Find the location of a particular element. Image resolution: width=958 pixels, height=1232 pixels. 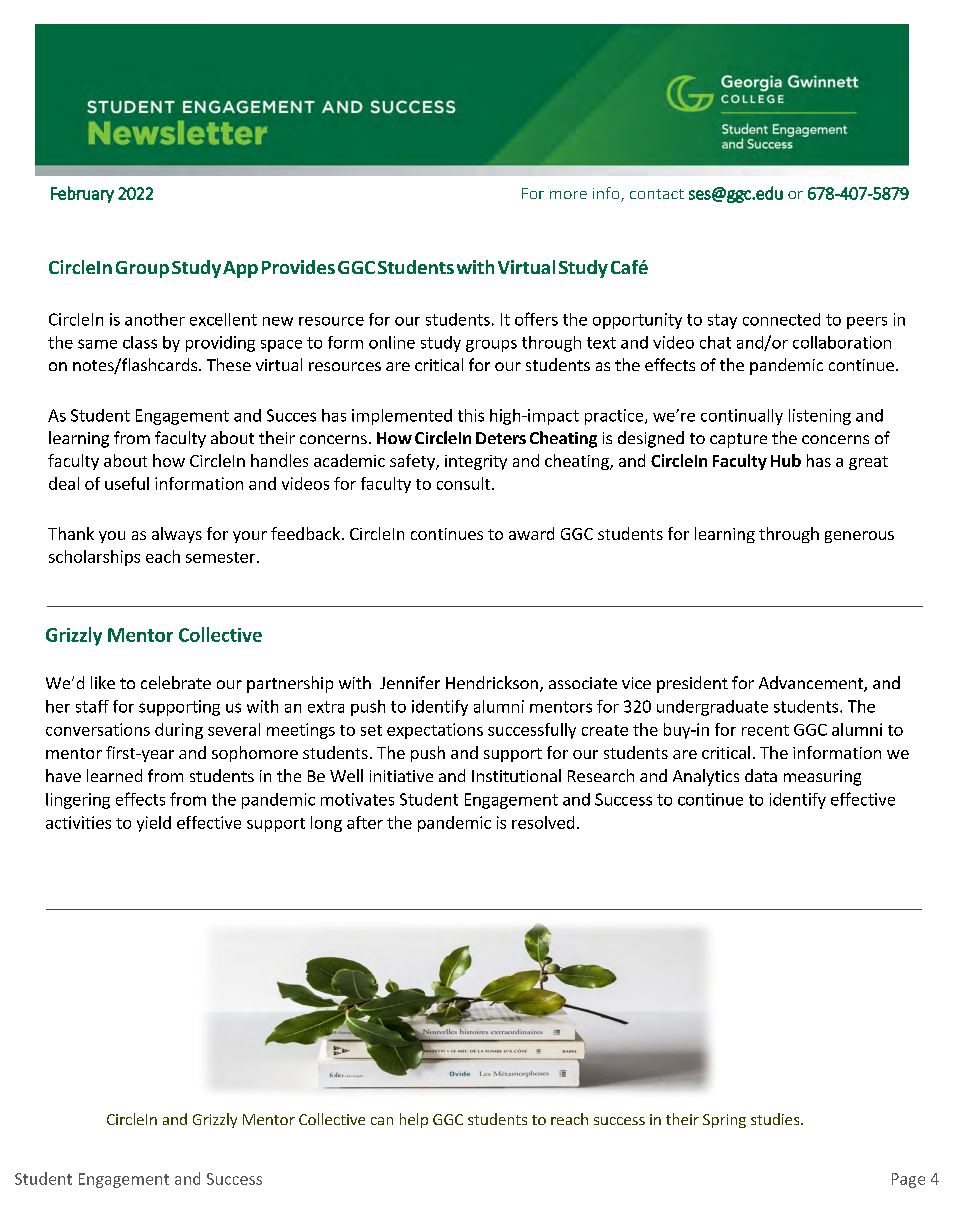

always is located at coordinates (177, 535).
